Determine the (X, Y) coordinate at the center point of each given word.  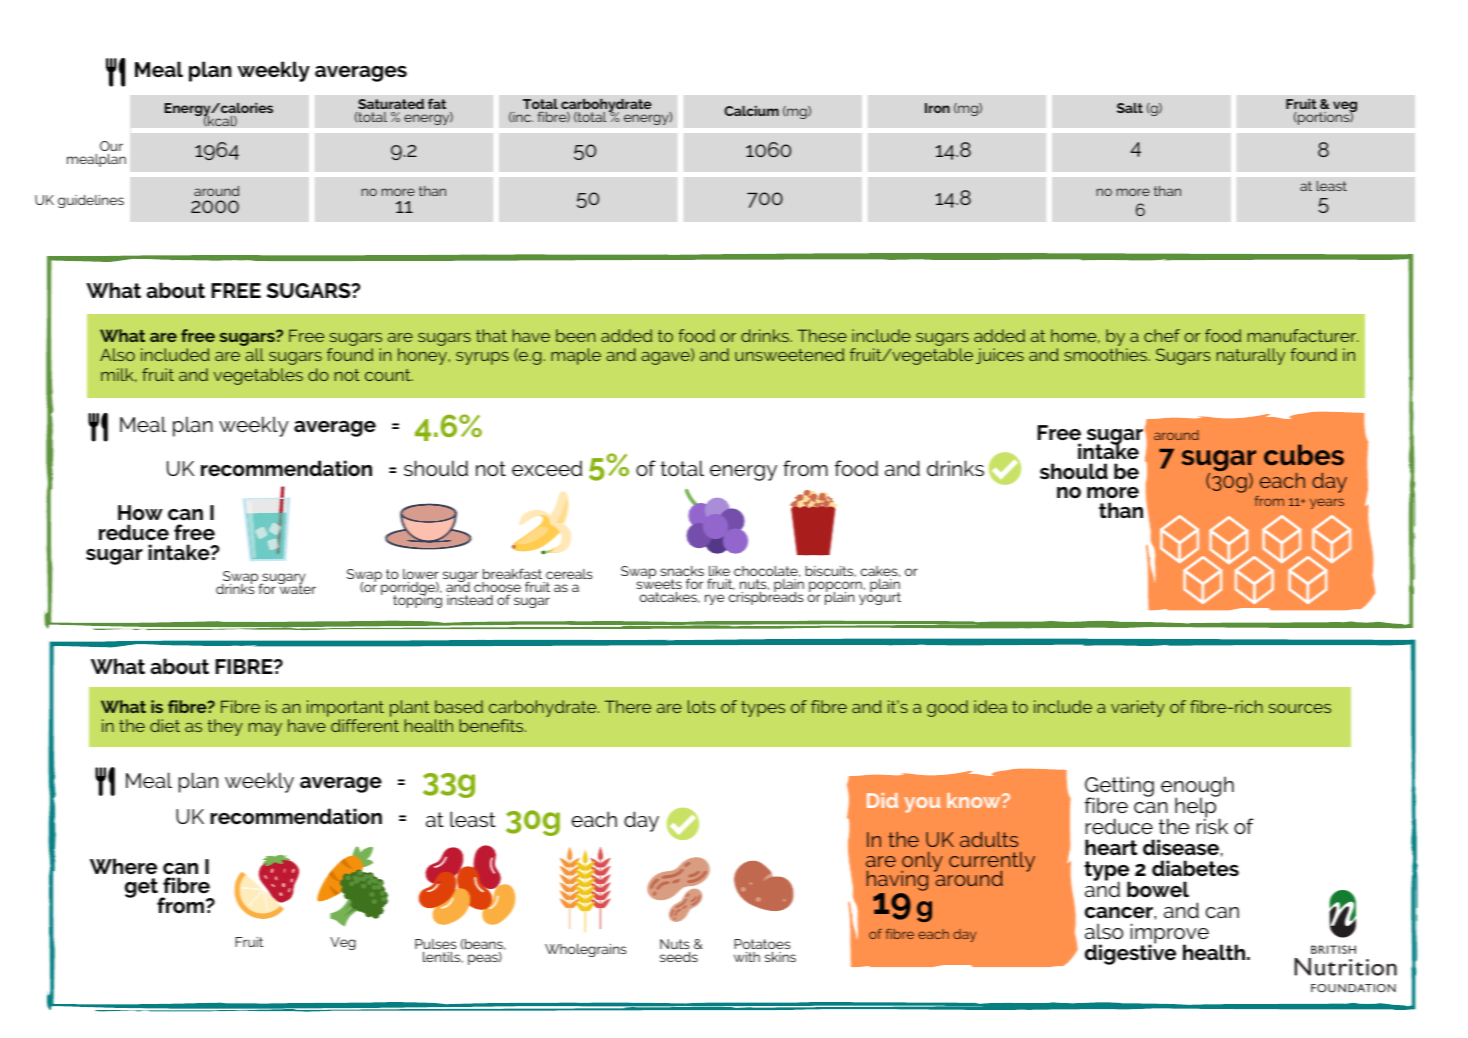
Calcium (751, 111)
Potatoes (762, 944)
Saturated (391, 104)
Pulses (435, 944)
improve (1170, 935)
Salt (1130, 108)
